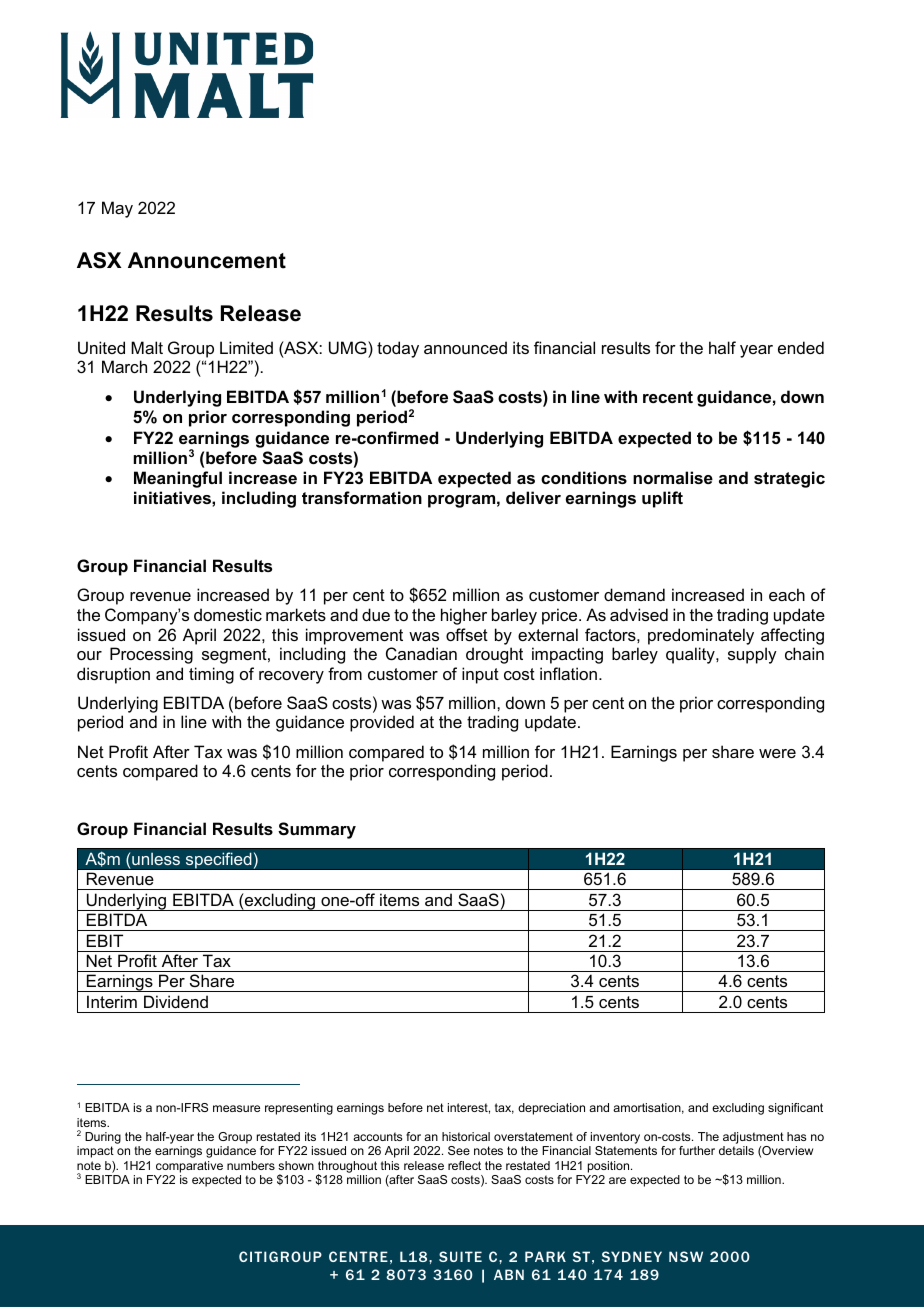  I want to click on Announcement, so click(207, 260).
